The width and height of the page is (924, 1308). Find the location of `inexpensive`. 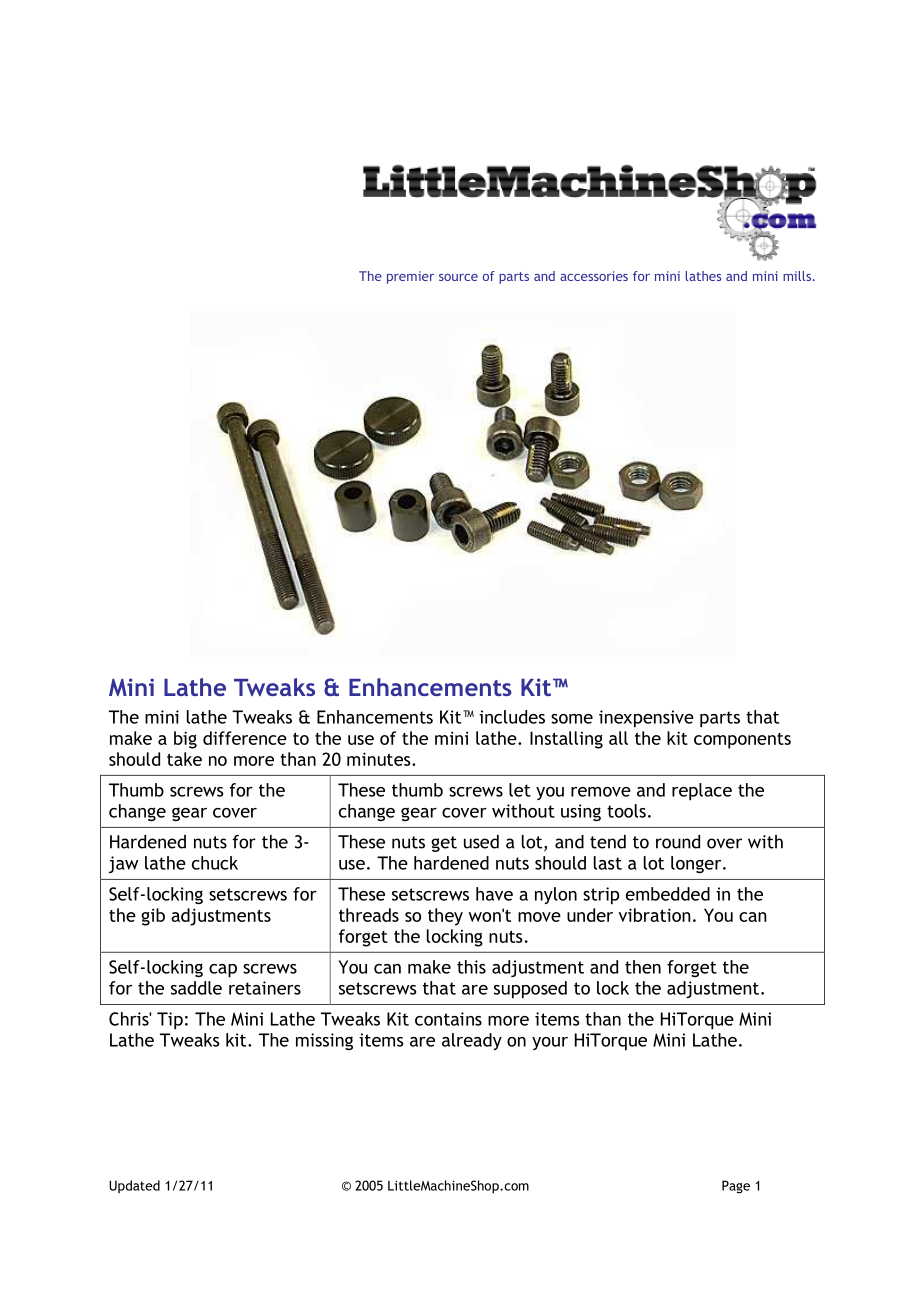

inexpensive is located at coordinates (646, 719).
